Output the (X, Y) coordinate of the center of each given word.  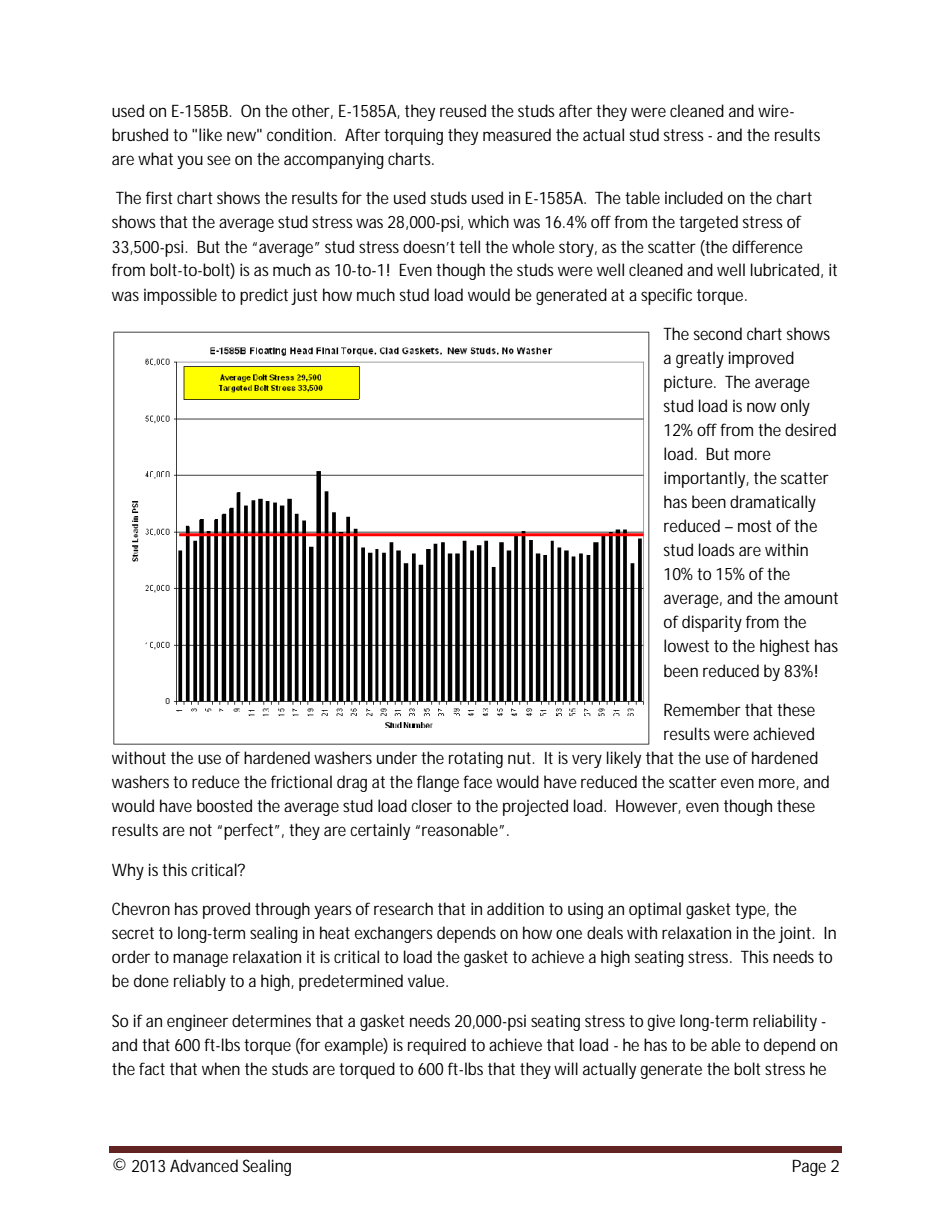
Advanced (204, 1165)
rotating (476, 759)
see (219, 160)
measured (517, 134)
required (437, 1046)
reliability (785, 1022)
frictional (301, 781)
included (694, 197)
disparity (712, 623)
